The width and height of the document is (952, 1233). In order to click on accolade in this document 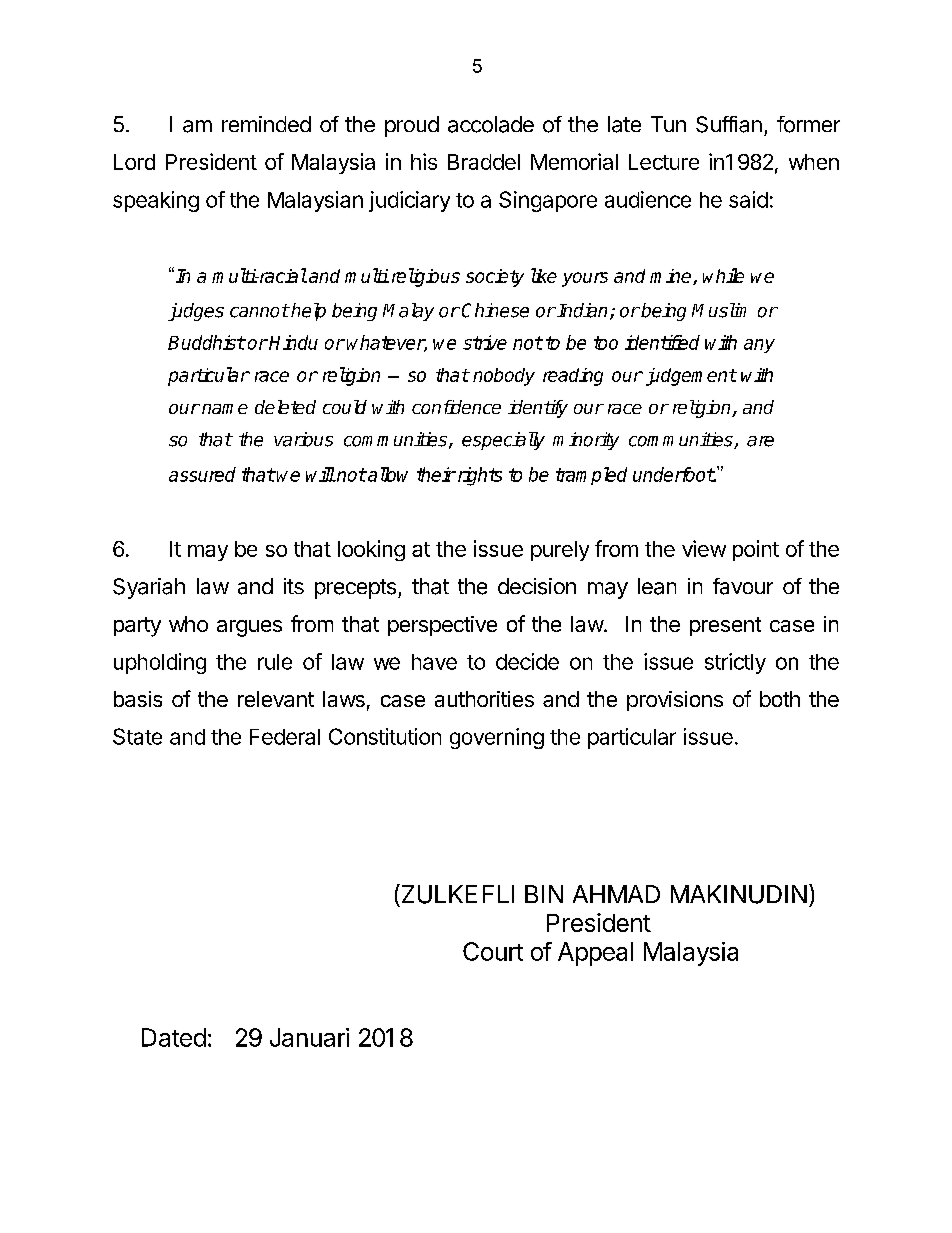, I will do `click(491, 124)`.
